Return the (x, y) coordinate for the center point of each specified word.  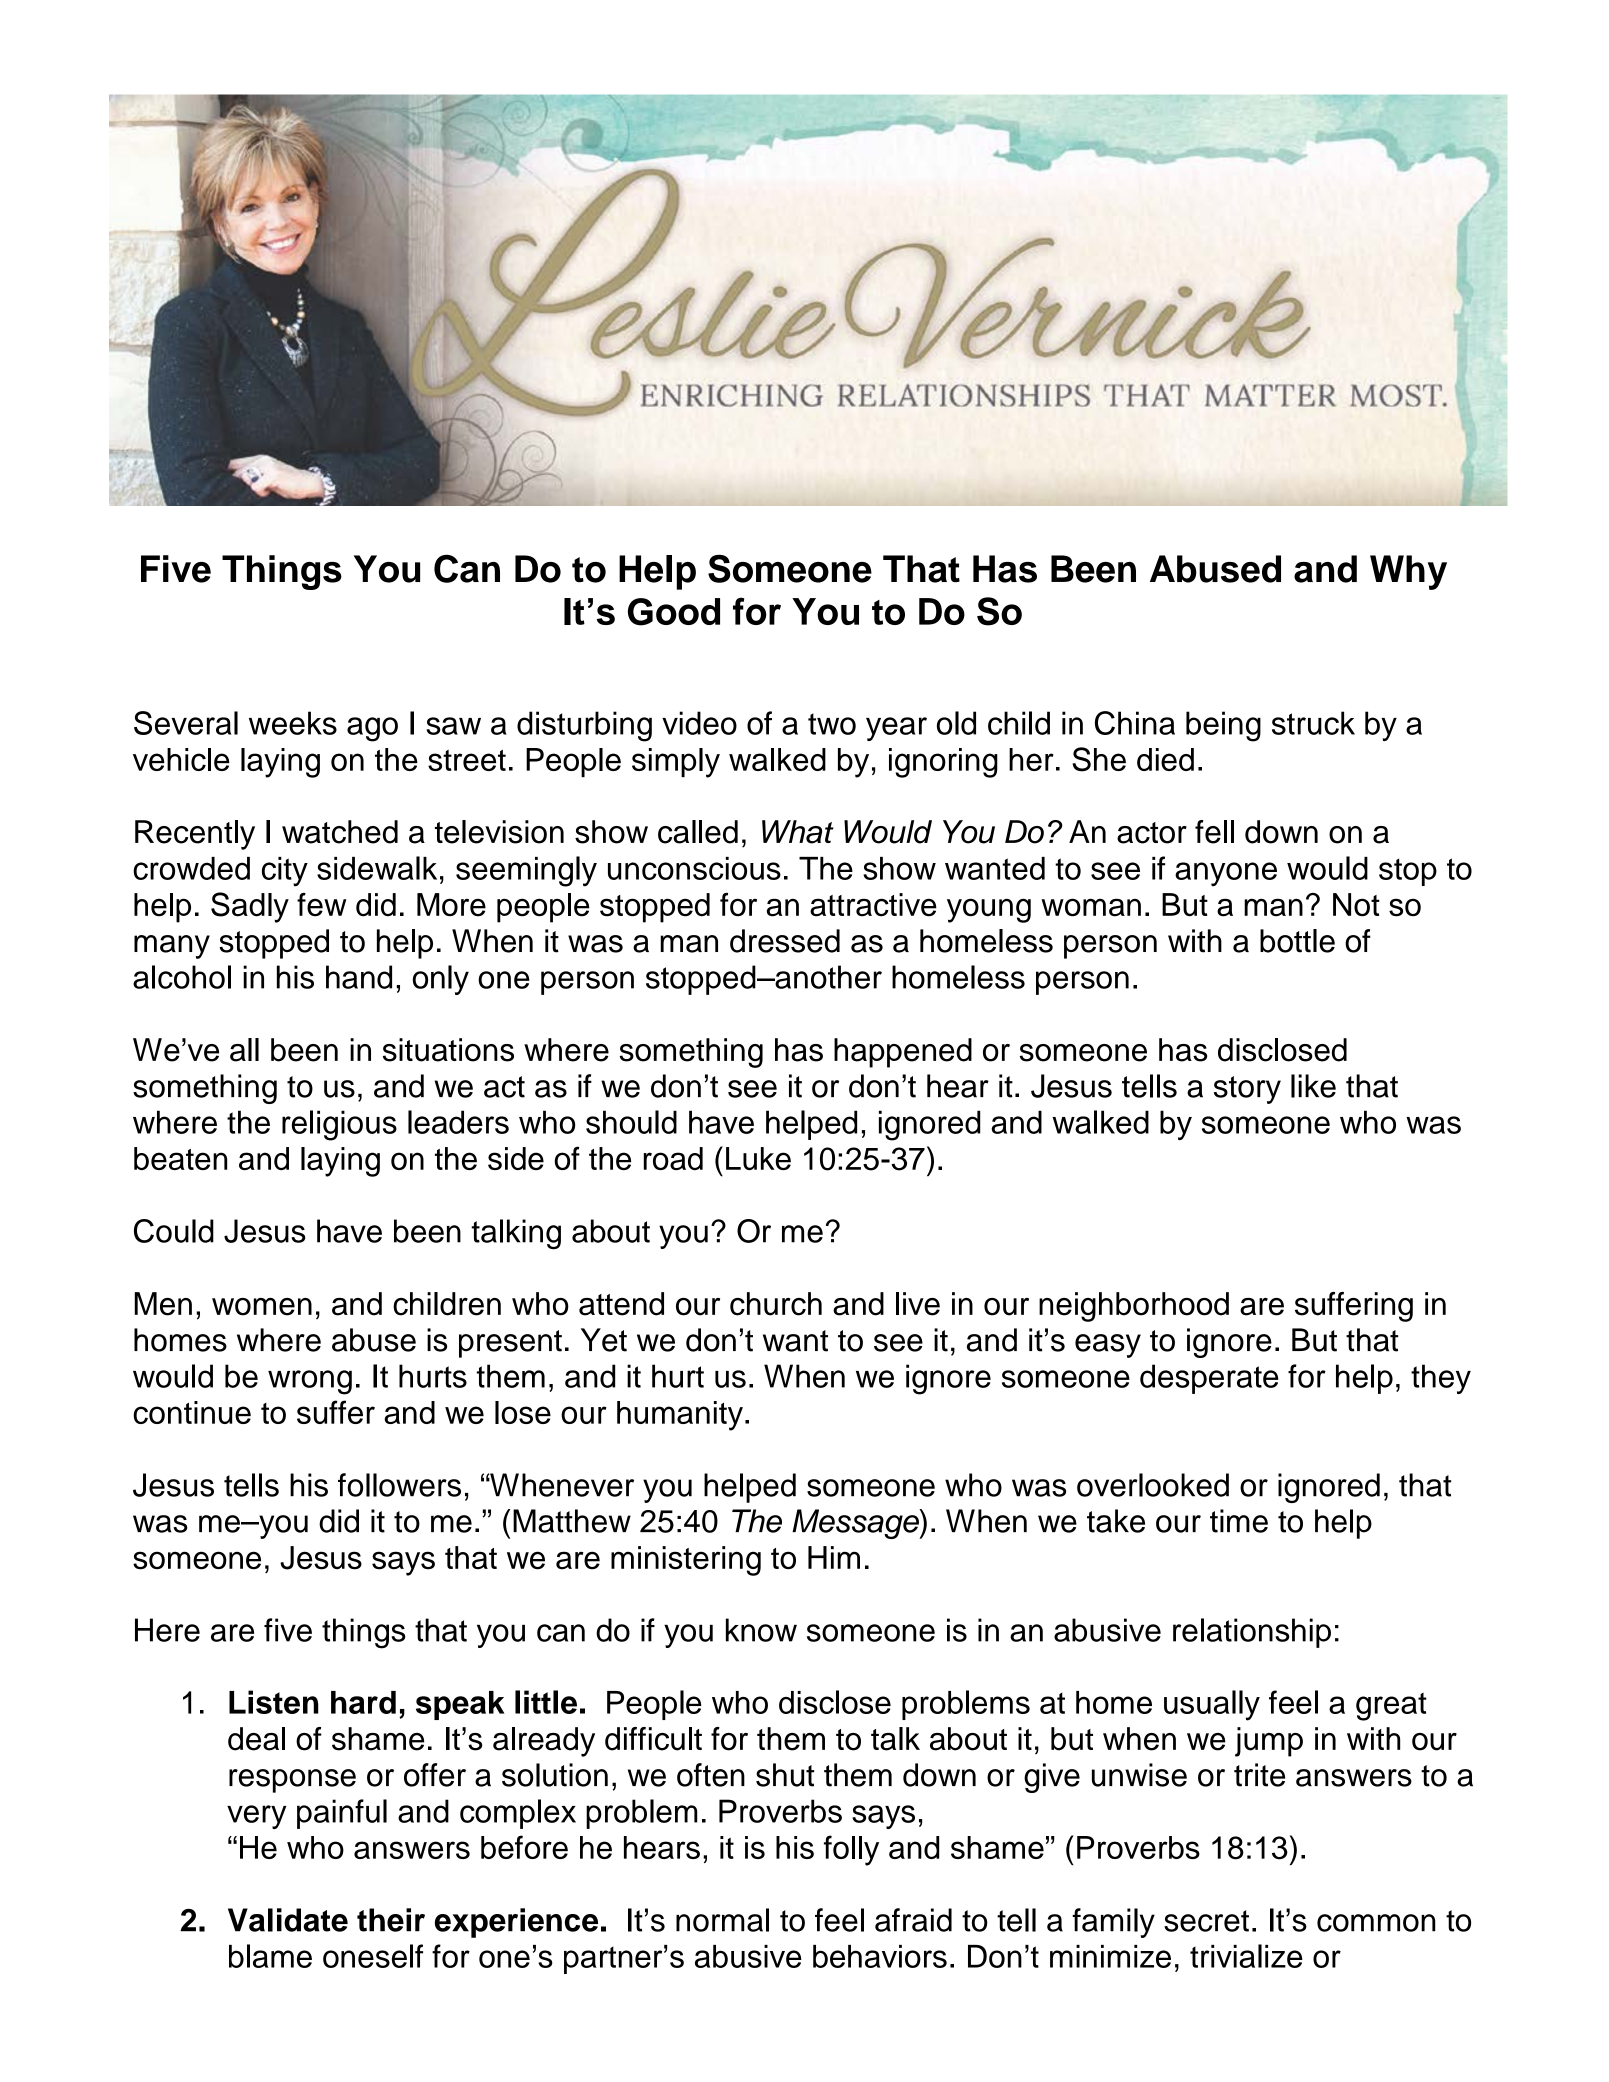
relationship (1252, 1633)
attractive (873, 905)
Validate (288, 1920)
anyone (1226, 874)
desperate (1209, 1379)
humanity (680, 1416)
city (285, 872)
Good (674, 612)
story (1247, 1090)
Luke (758, 1158)
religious (339, 1125)
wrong (310, 1382)
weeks (293, 723)
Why (1408, 572)
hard (363, 1702)
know (761, 1630)
